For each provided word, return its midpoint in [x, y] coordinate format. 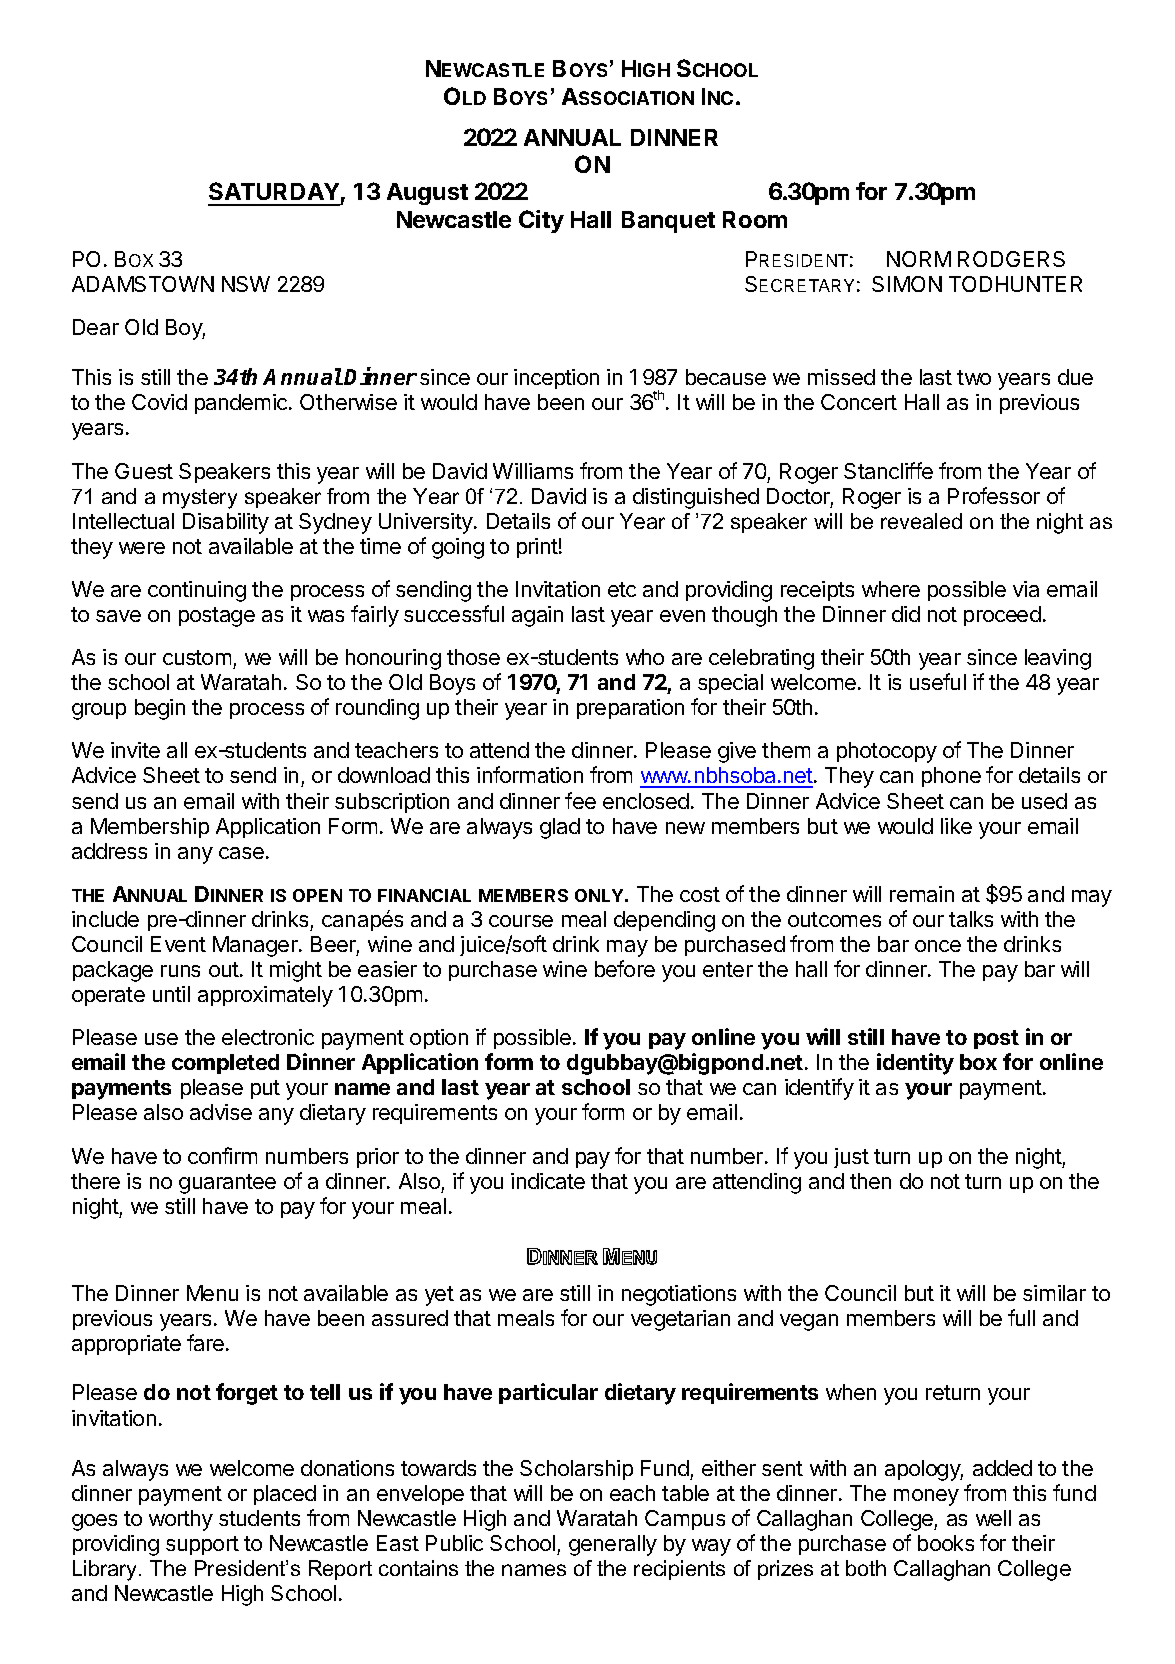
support [202, 1545]
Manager [256, 946]
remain [922, 894]
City [541, 221]
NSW [246, 284]
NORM [919, 259]
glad [560, 828]
